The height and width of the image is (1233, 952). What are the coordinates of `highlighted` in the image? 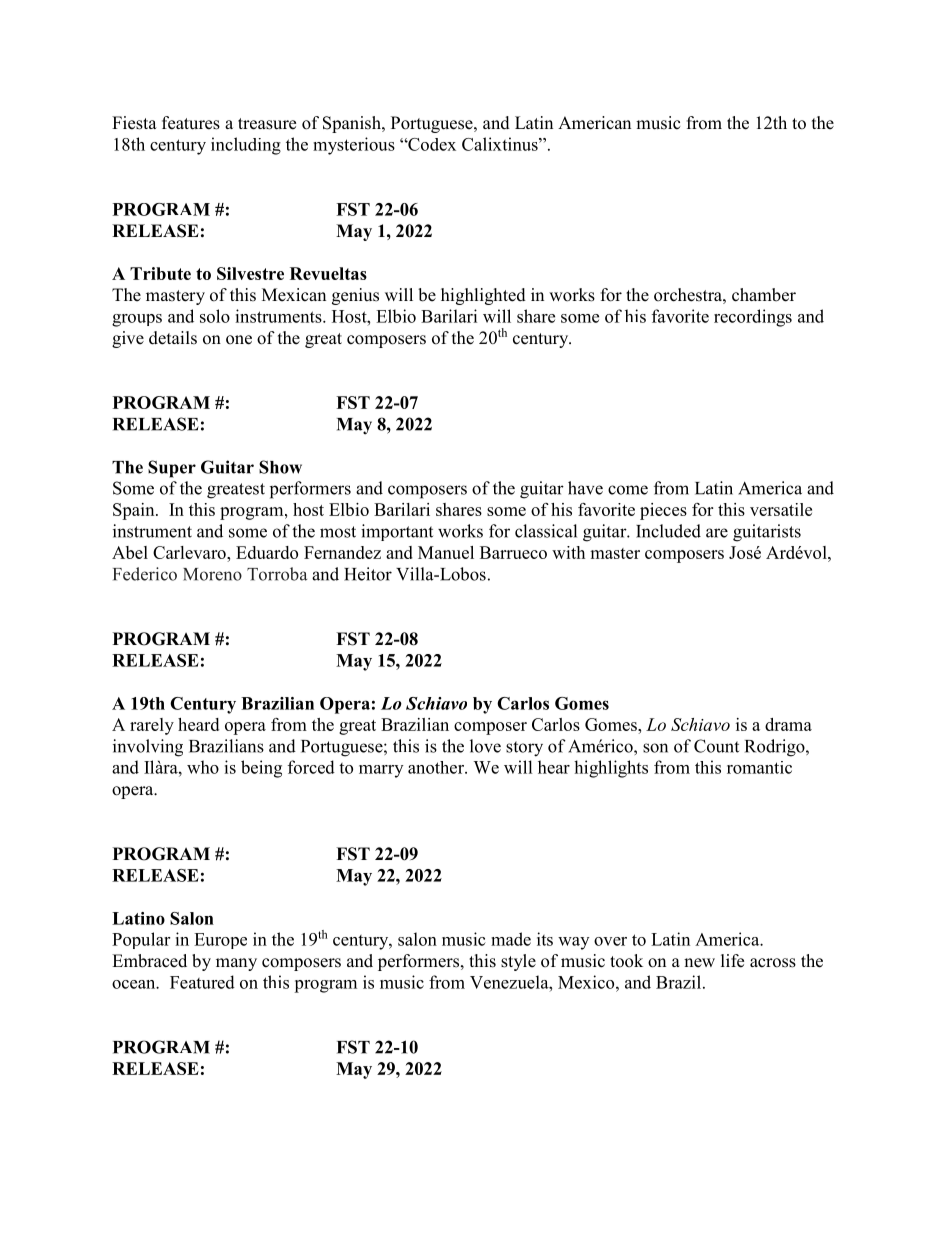 It's located at (483, 296).
